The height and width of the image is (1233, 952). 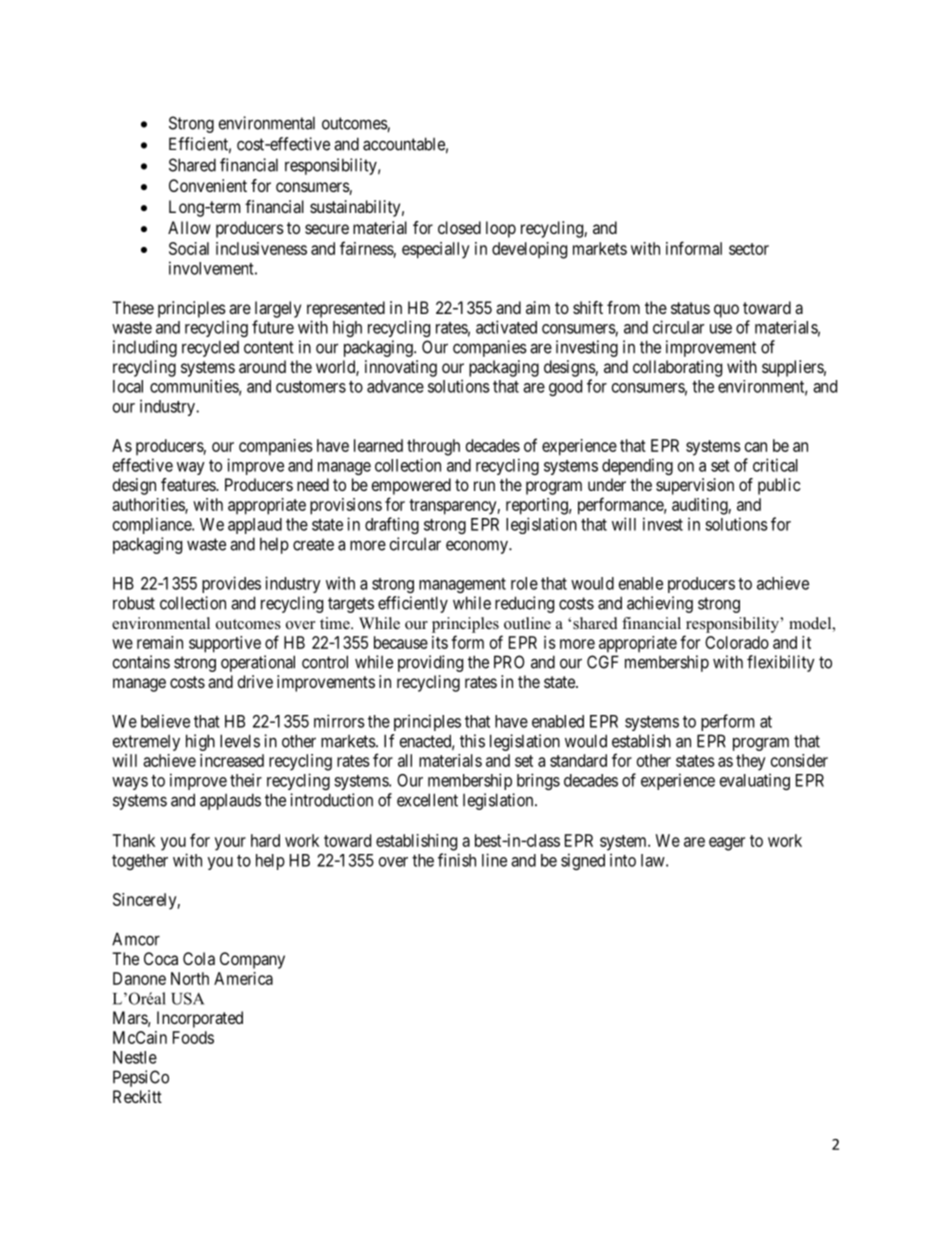 What do you see at coordinates (749, 249) in the image?
I see `sector` at bounding box center [749, 249].
